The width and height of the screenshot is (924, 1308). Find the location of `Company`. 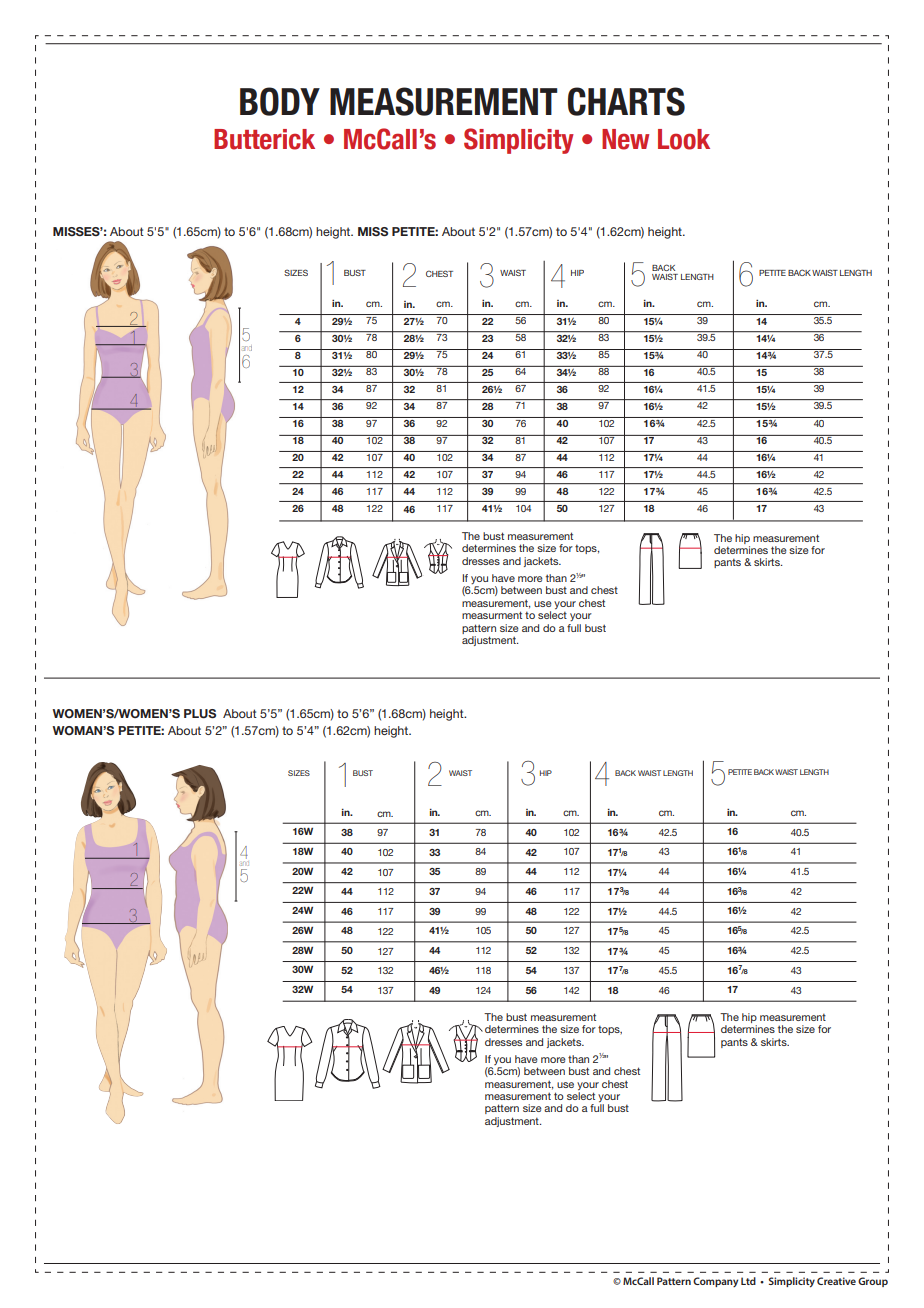

Company is located at coordinates (715, 1282).
